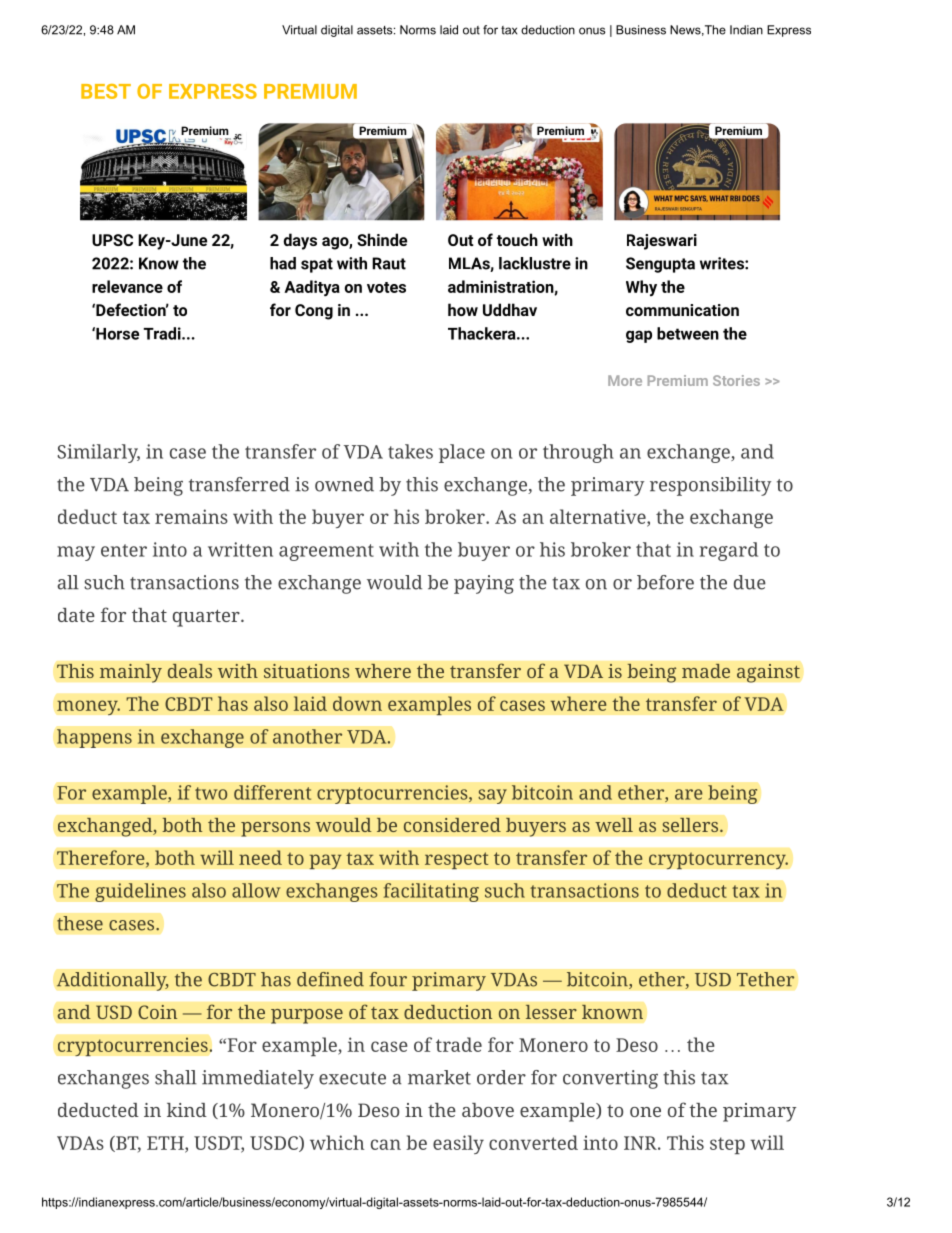 Image resolution: width=952 pixels, height=1233 pixels. Describe the element at coordinates (665, 582) in the screenshot. I see `before` at that location.
